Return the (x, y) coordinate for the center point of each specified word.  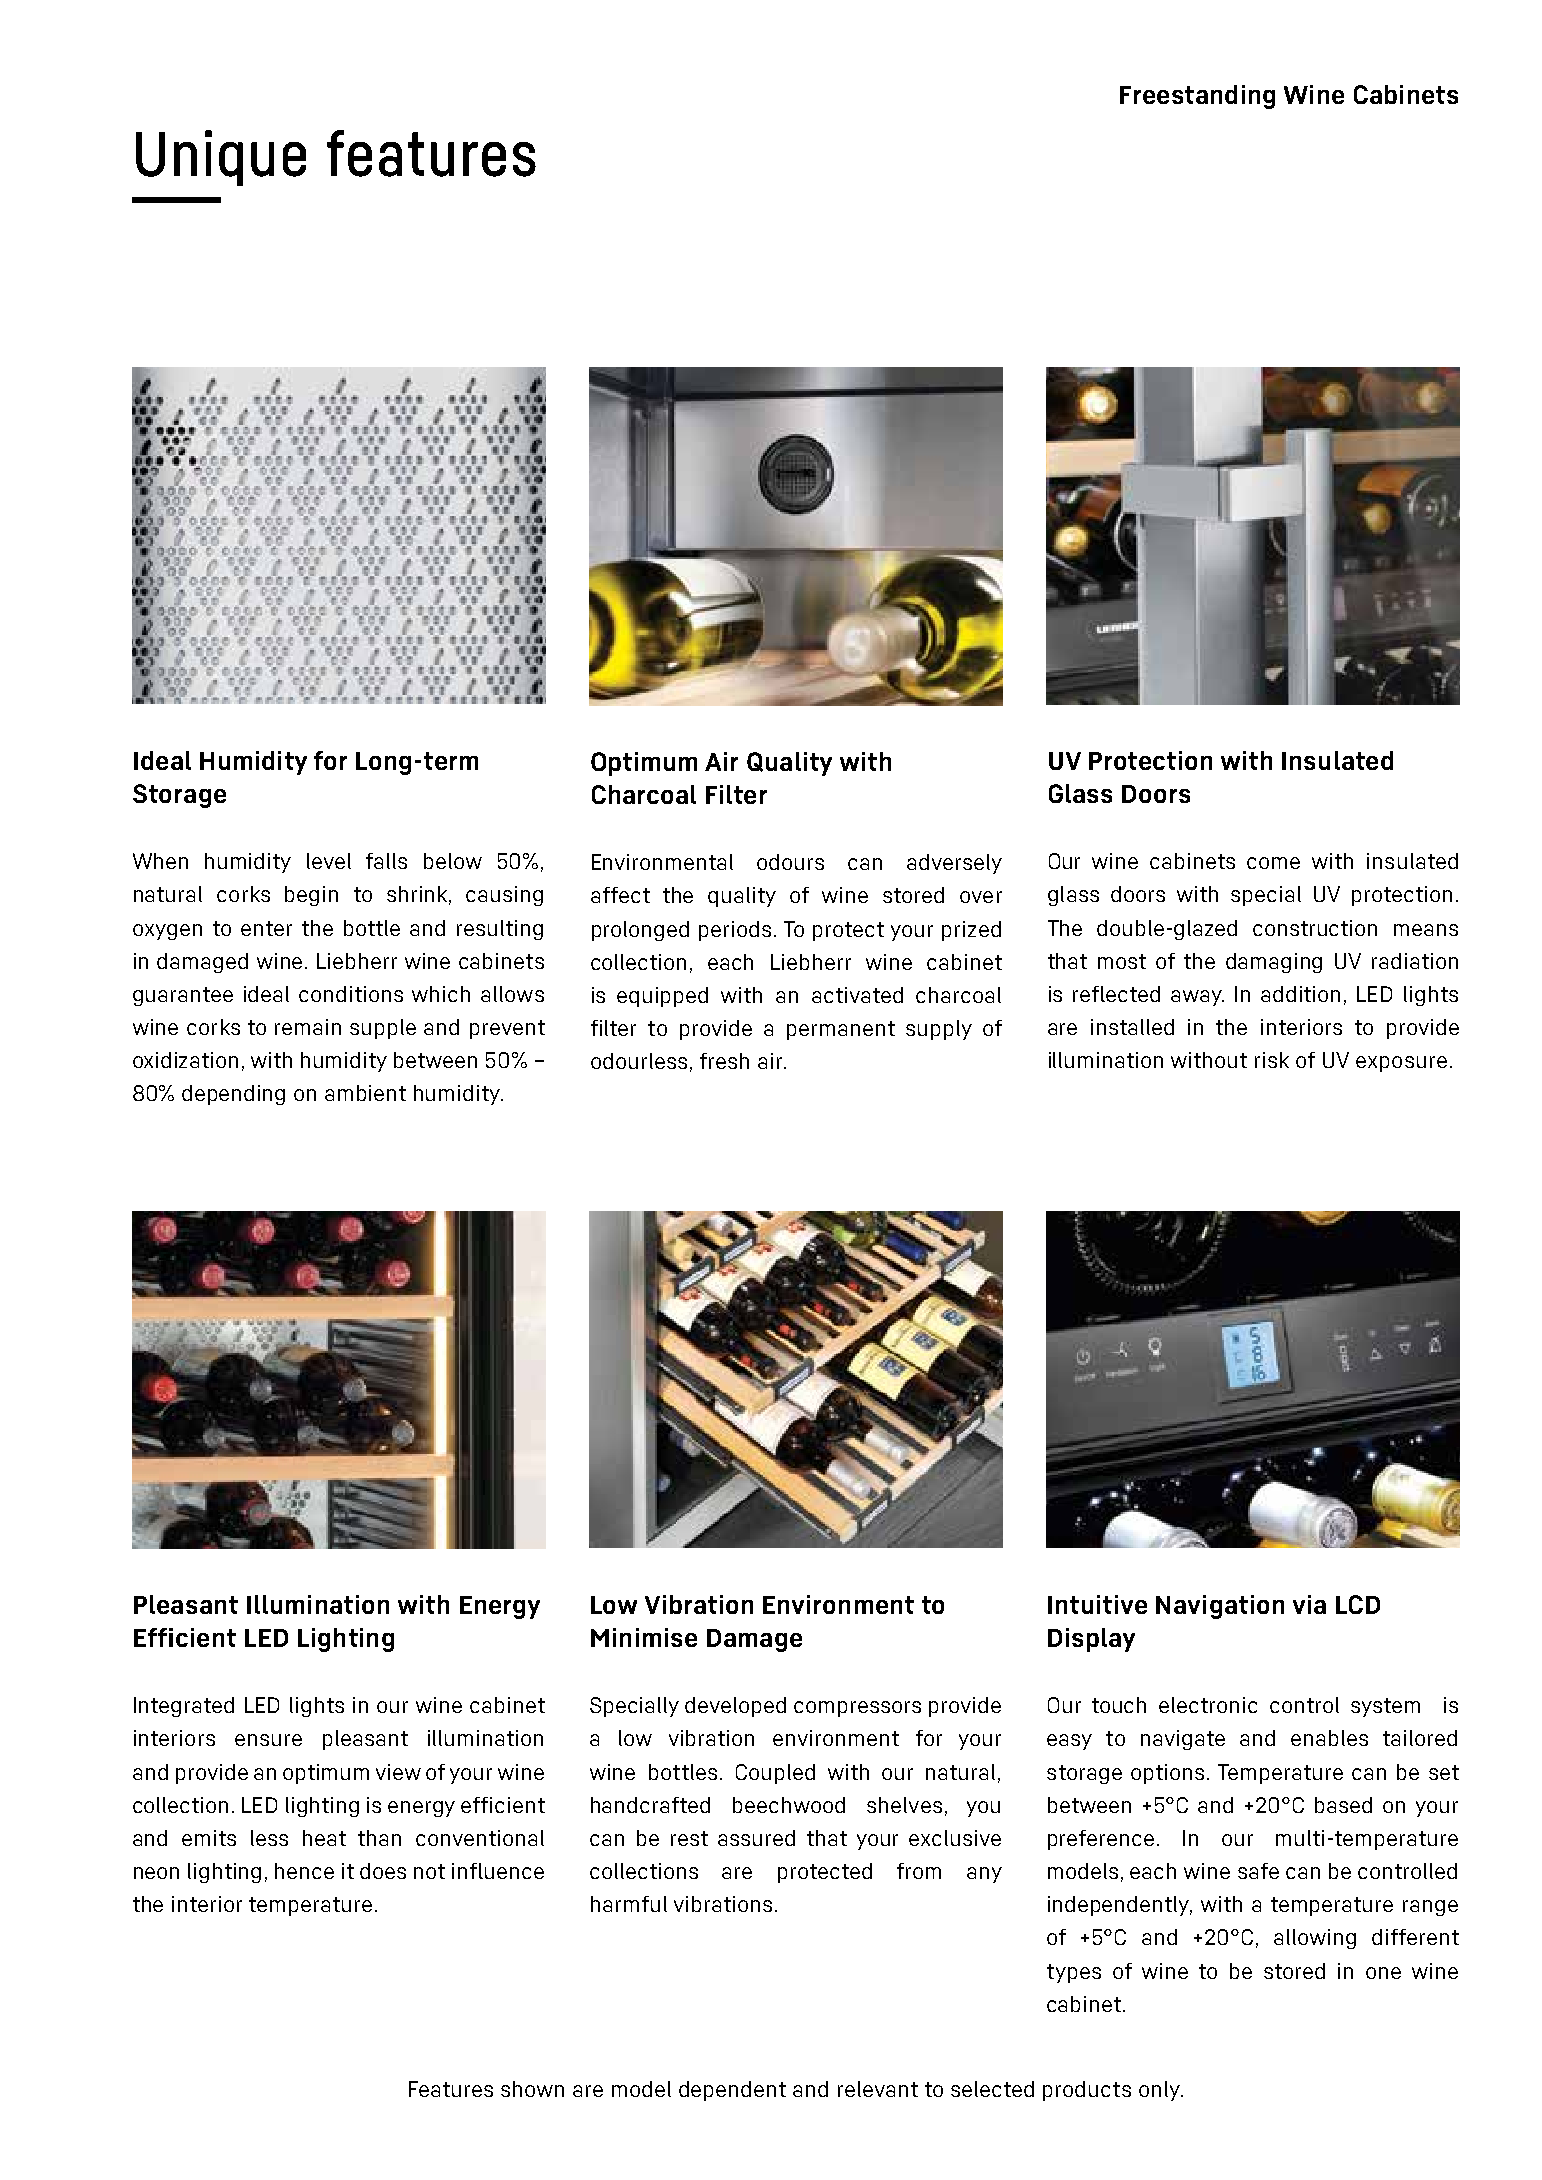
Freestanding (1197, 97)
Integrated (184, 1707)
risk (1272, 1060)
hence (304, 1871)
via (1309, 1604)
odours (790, 862)
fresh (724, 1061)
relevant (878, 2089)
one (1383, 1973)
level (329, 861)
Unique (221, 158)
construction (1315, 928)
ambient (365, 1093)
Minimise (644, 1637)
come (1273, 863)
